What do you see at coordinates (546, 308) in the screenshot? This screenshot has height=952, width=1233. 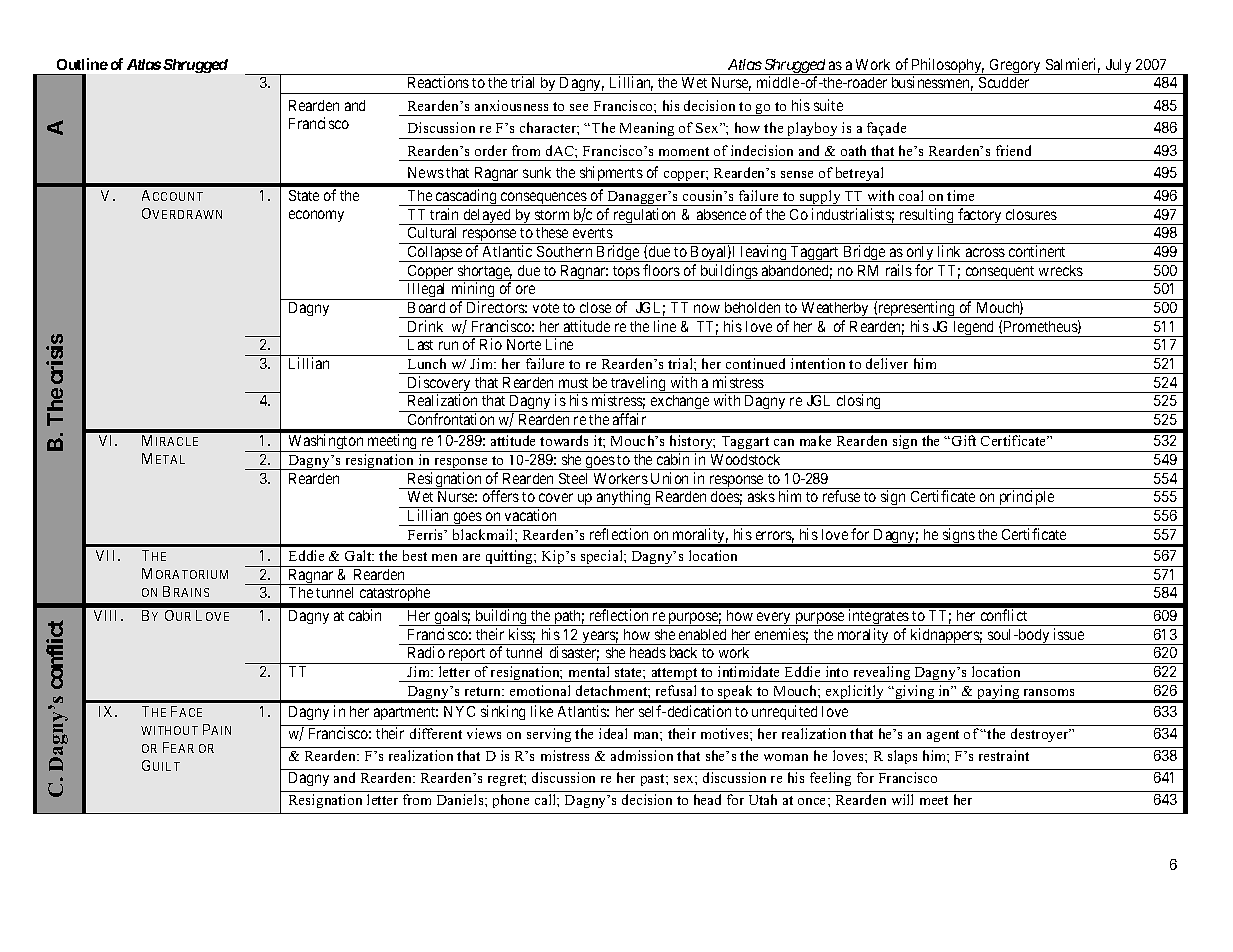 I see `vote` at bounding box center [546, 308].
